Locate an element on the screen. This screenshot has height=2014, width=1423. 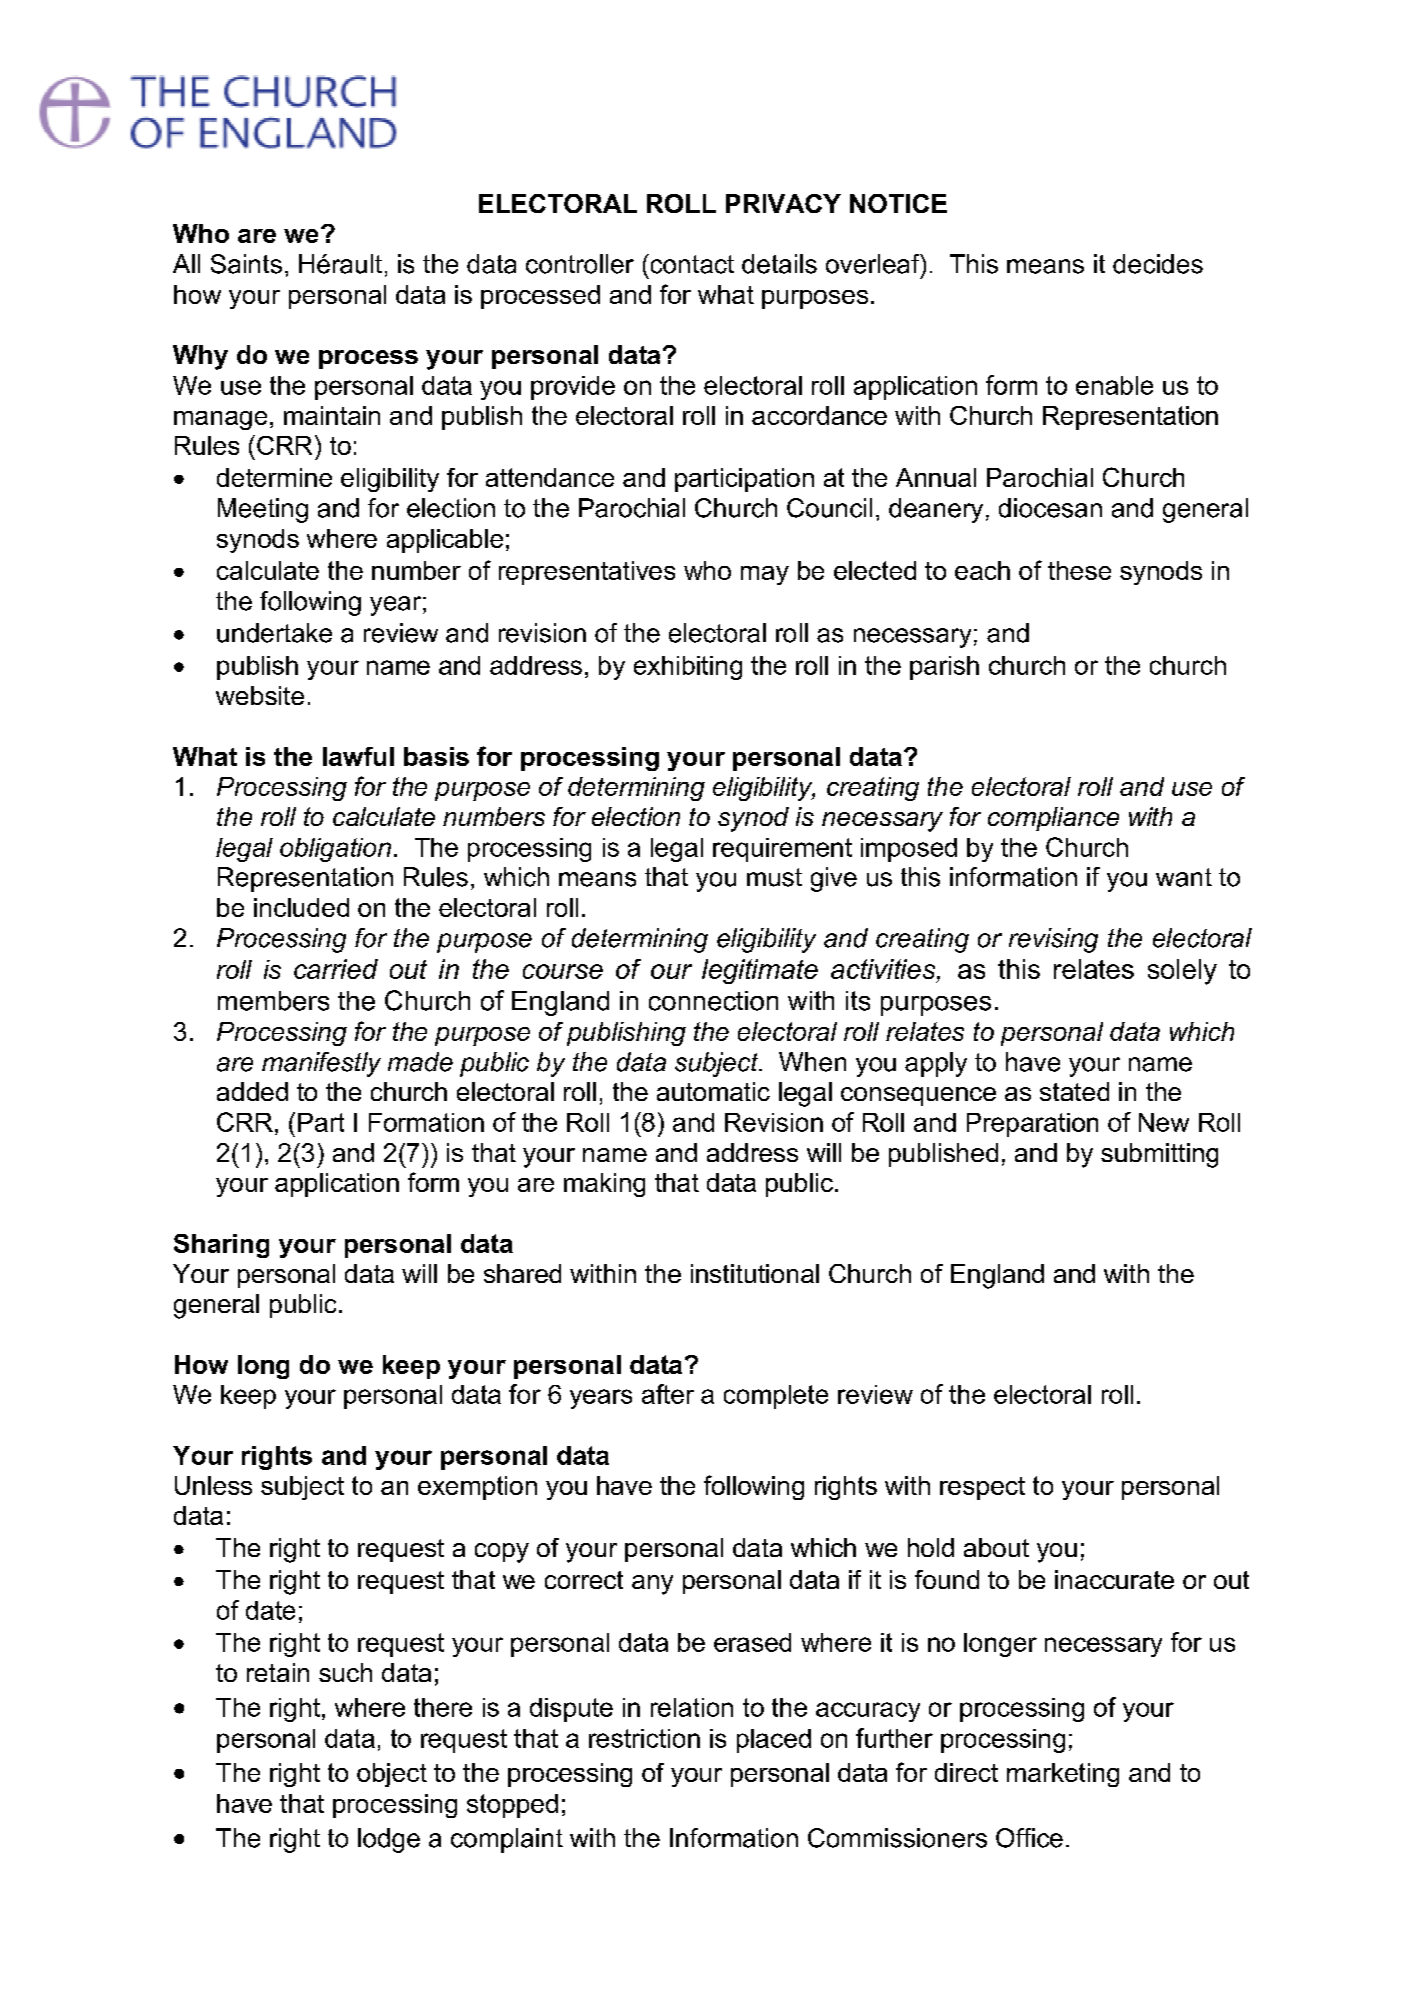
restriction is located at coordinates (644, 1738).
